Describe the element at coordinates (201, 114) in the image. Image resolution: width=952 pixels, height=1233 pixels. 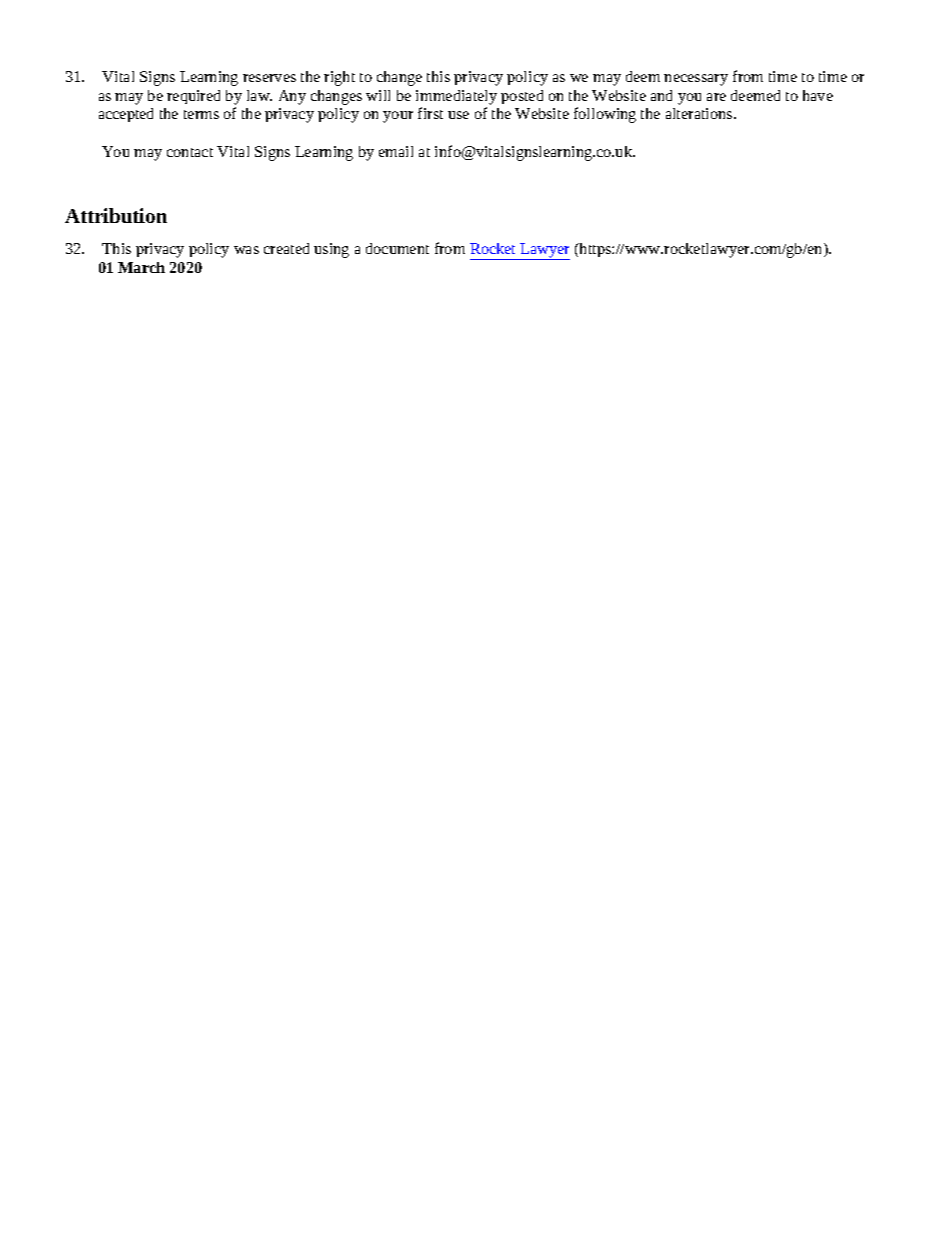
I see `terms` at that location.
